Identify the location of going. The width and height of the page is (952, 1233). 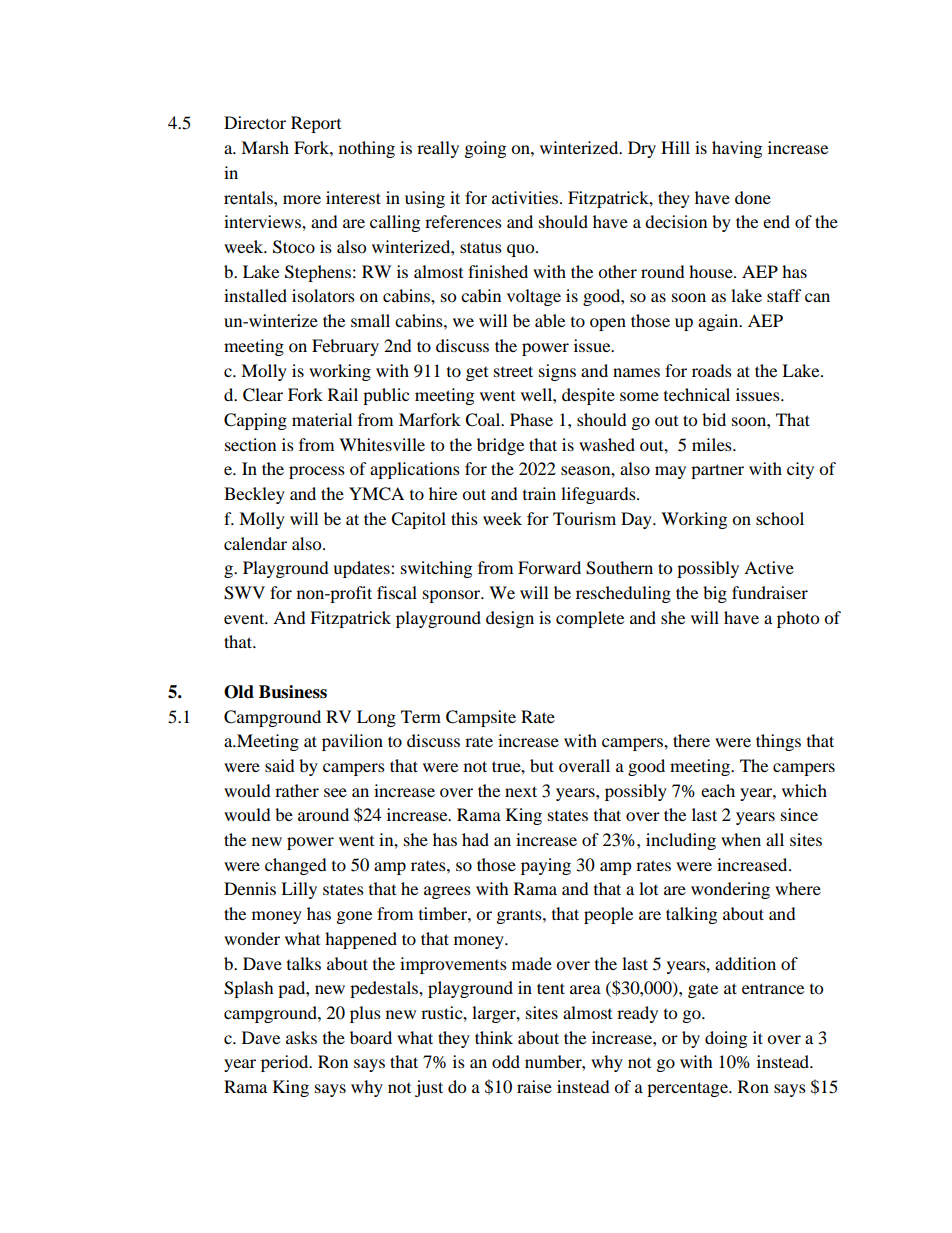
(485, 149).
